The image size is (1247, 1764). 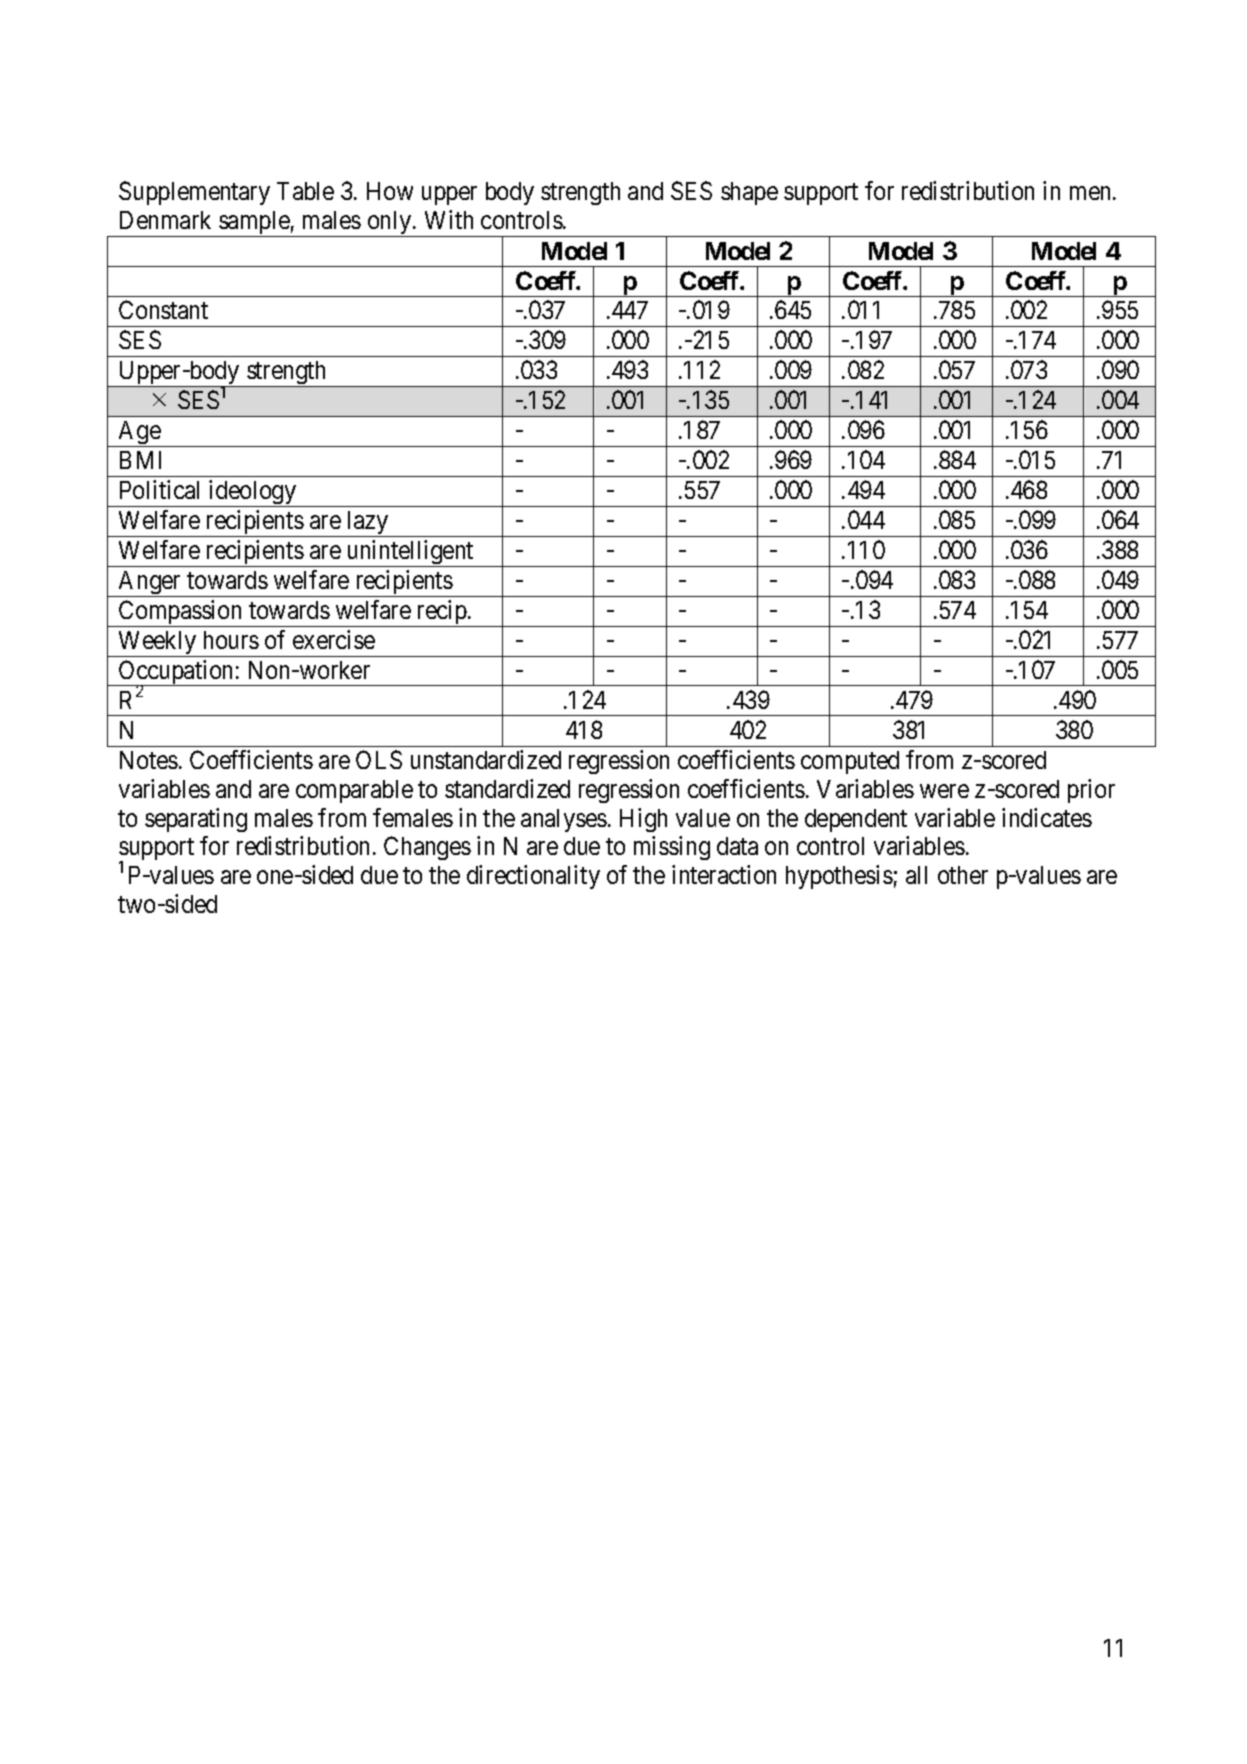 What do you see at coordinates (449, 219) in the document?
I see `With` at bounding box center [449, 219].
